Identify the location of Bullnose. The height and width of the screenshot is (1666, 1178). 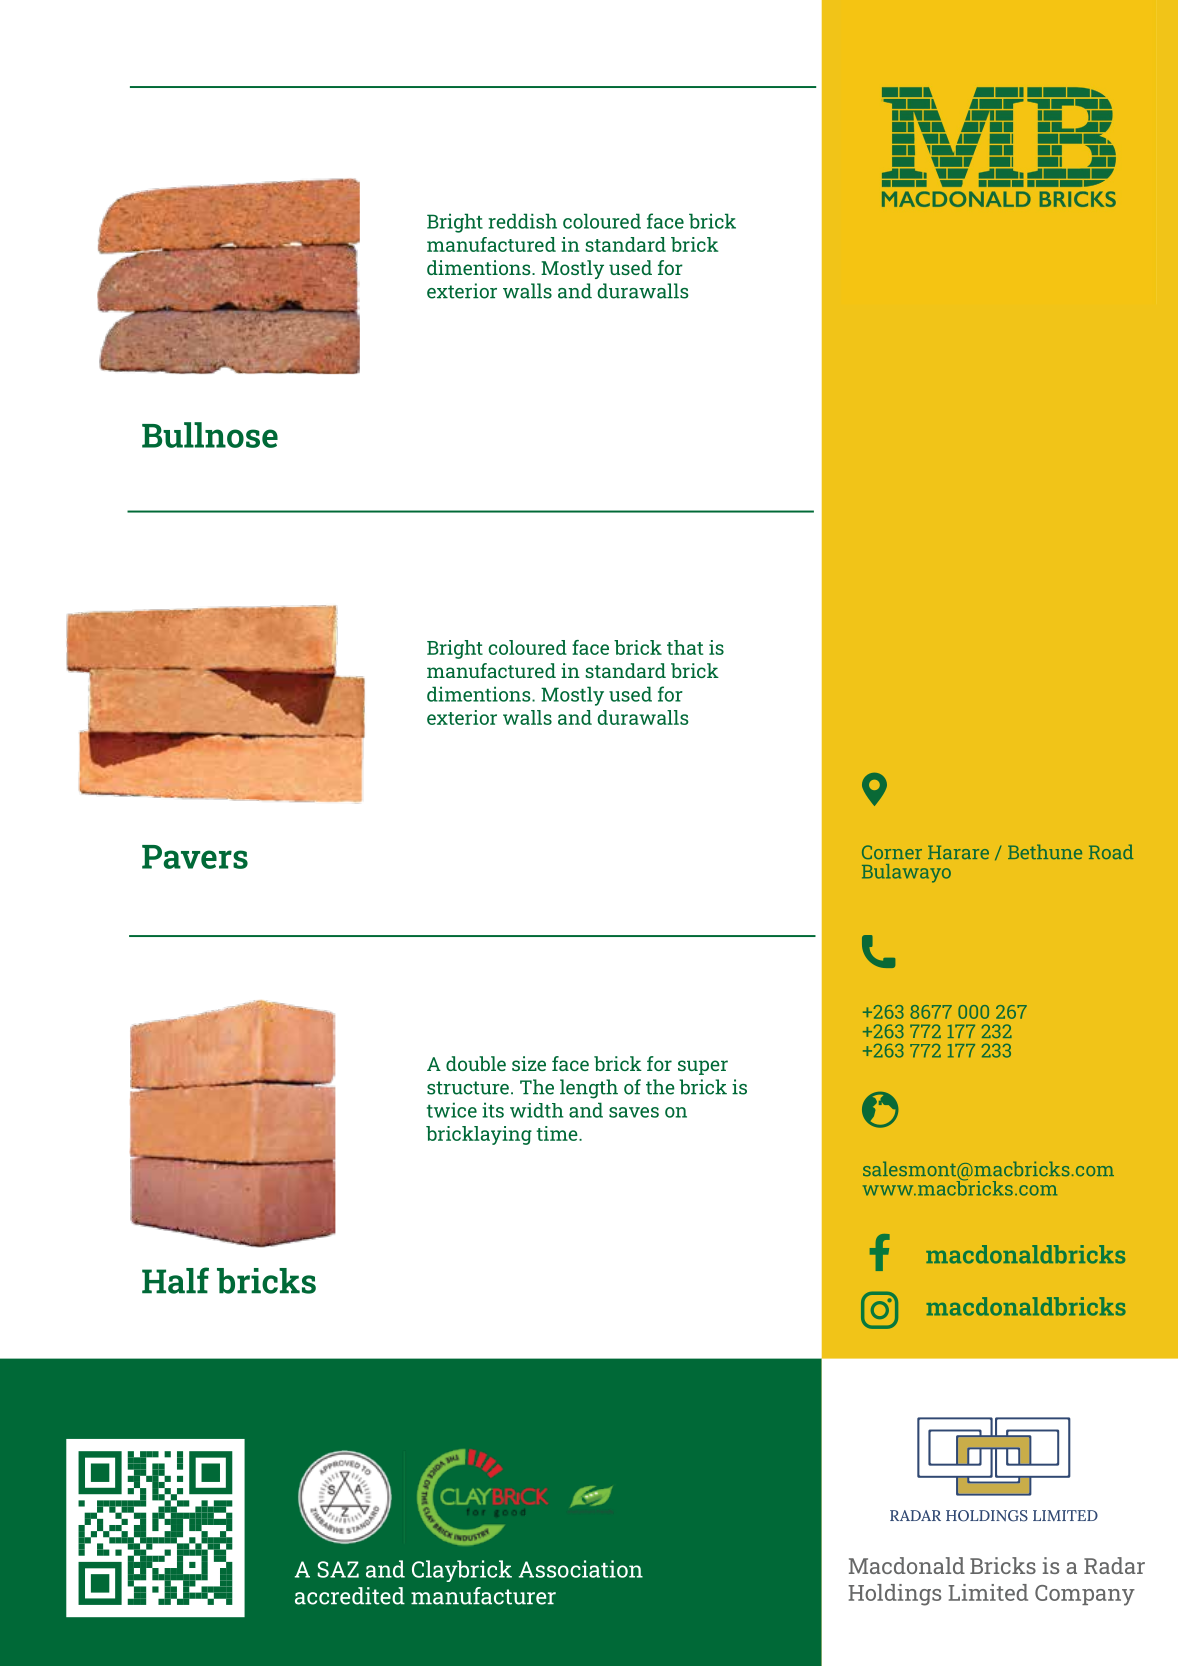
(210, 435).
